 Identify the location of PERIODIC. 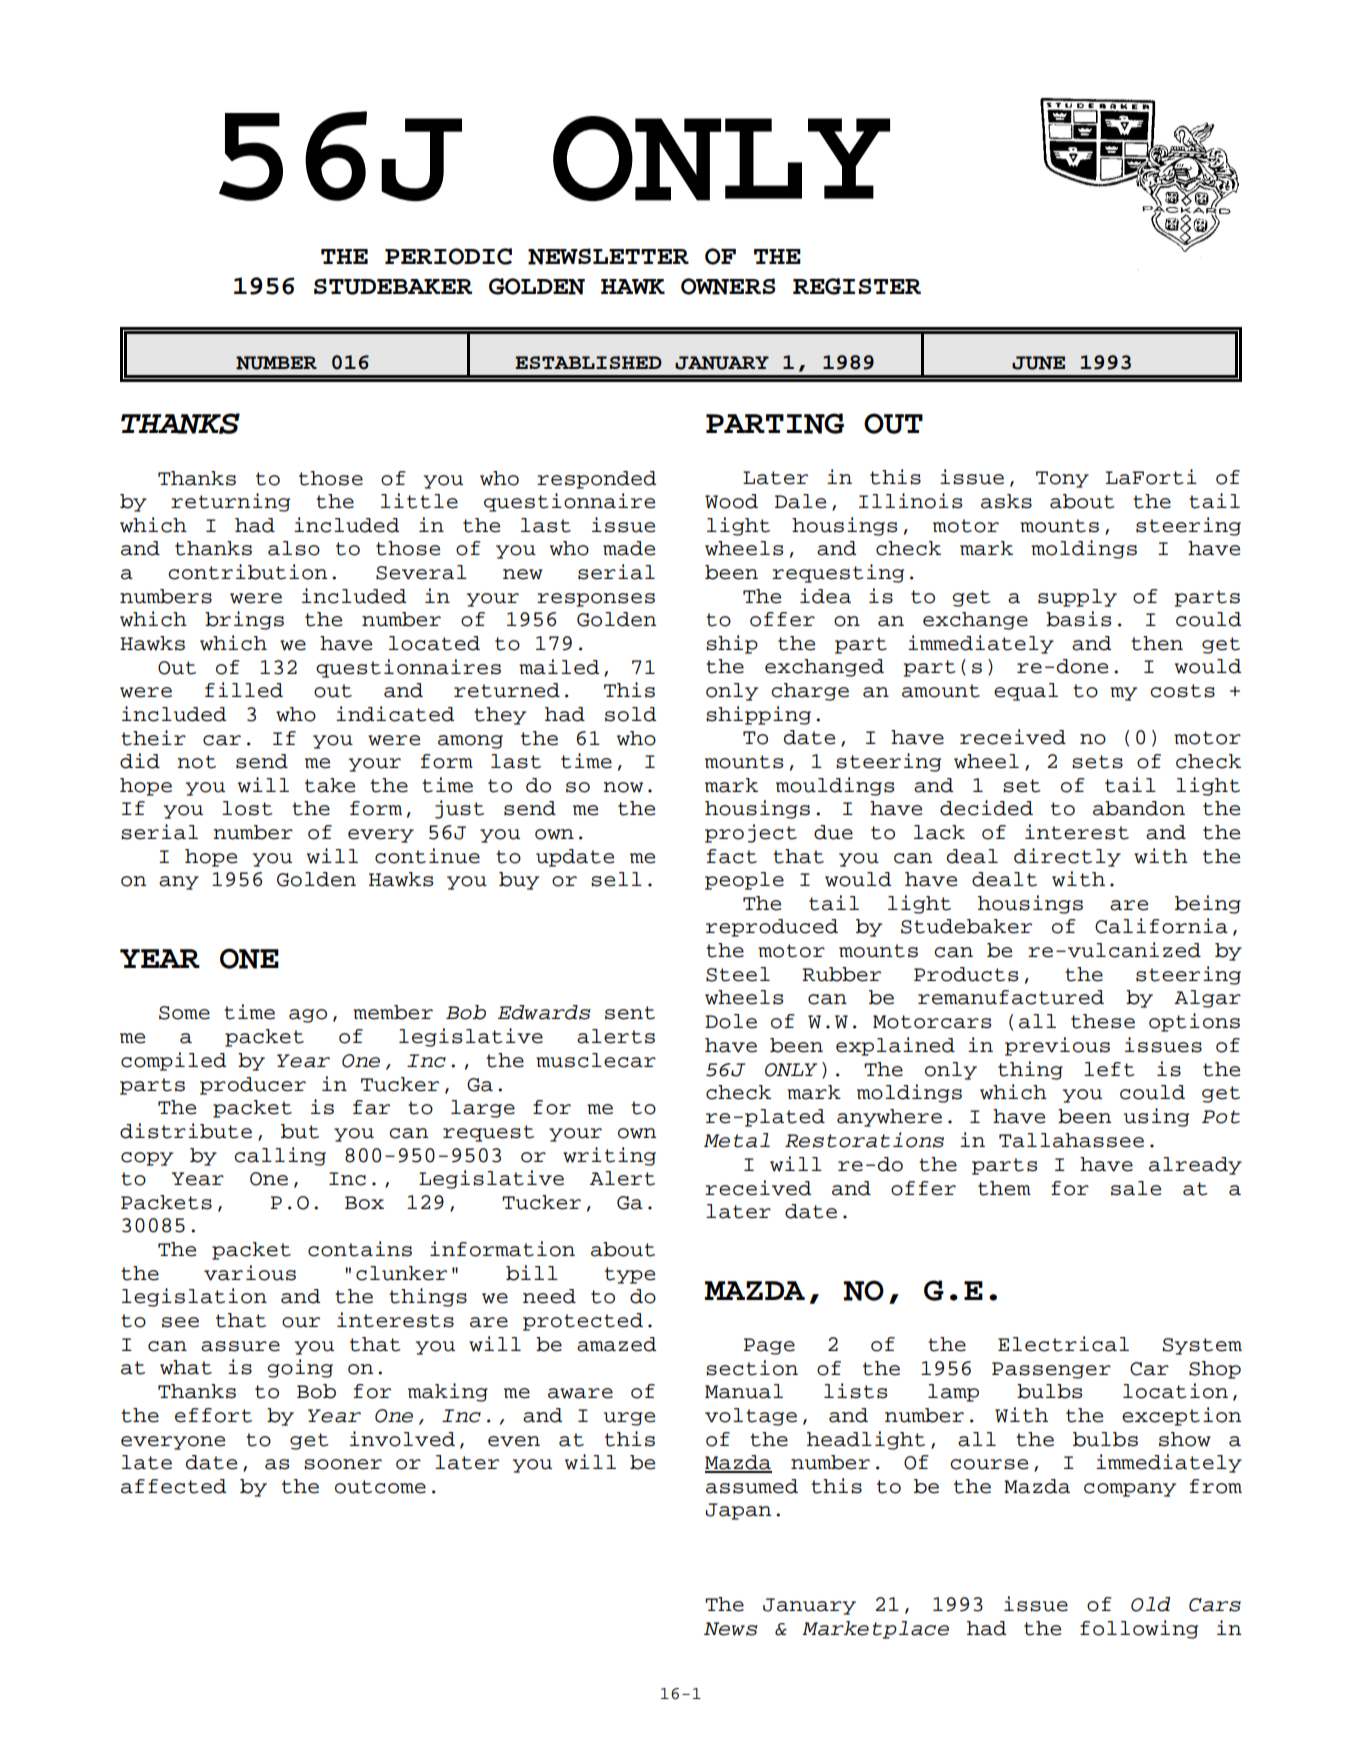
(448, 256).
